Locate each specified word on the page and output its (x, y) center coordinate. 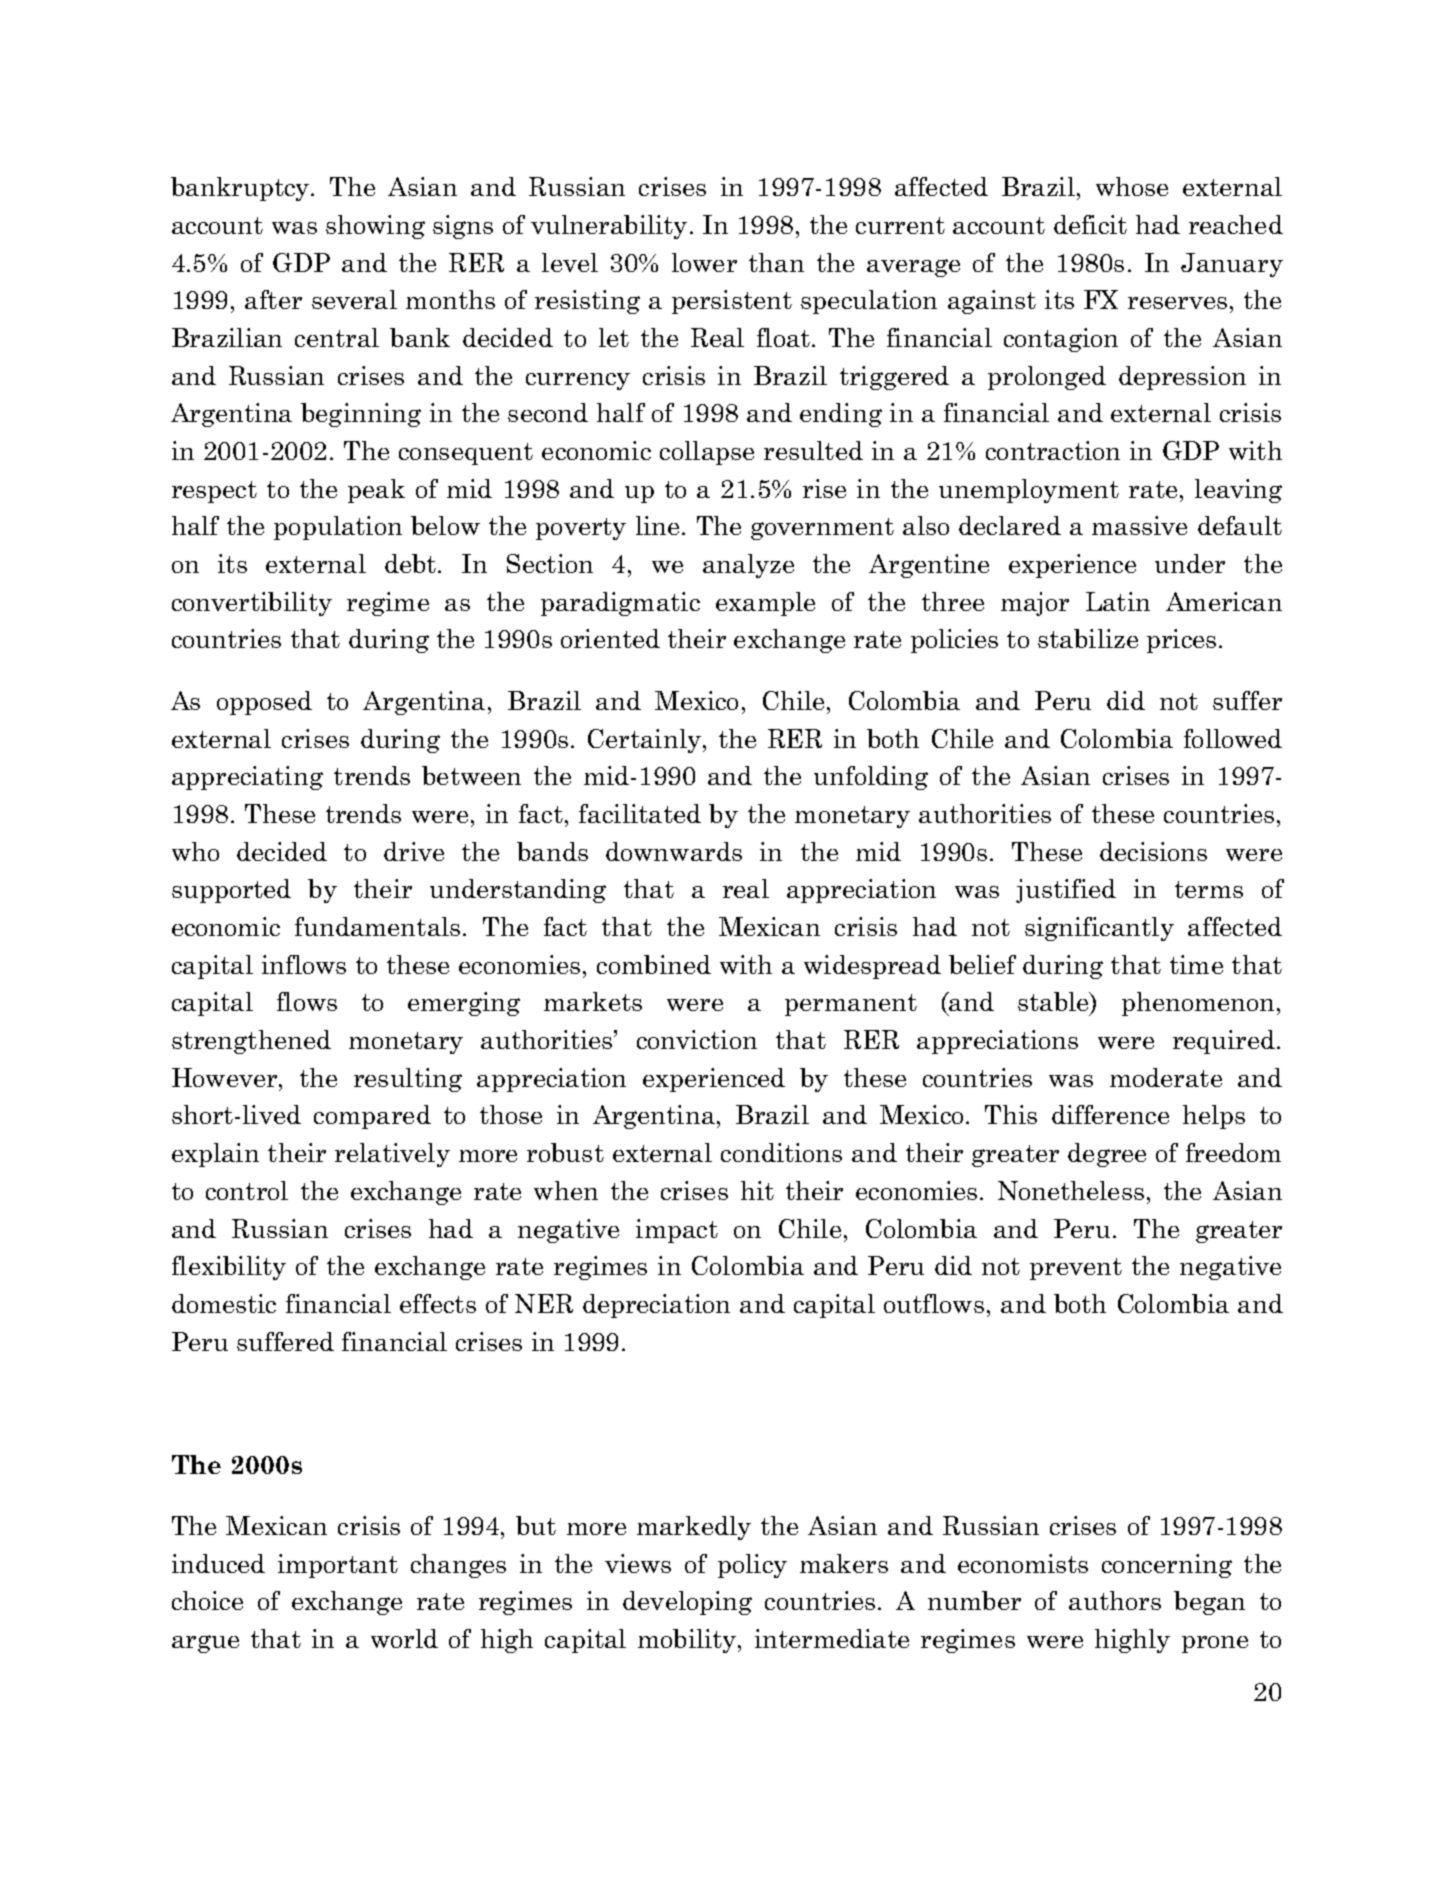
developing (687, 1603)
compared (372, 1117)
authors (1115, 1600)
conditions (781, 1152)
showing (375, 227)
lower (704, 262)
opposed (264, 703)
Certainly (644, 741)
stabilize (1088, 638)
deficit (1090, 224)
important (338, 1566)
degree (1107, 1155)
